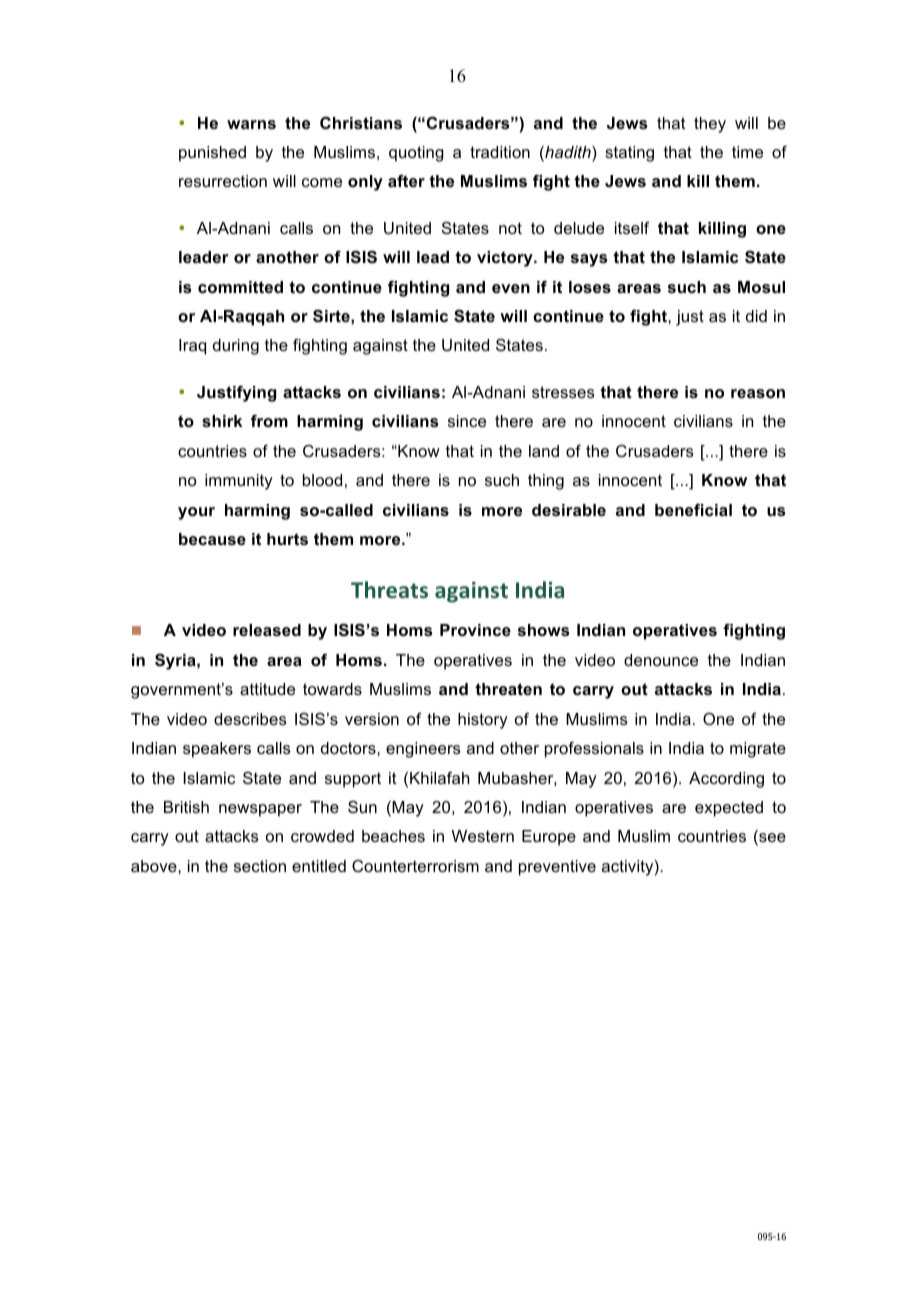  Describe the element at coordinates (475, 630) in the screenshot. I see `Province` at that location.
